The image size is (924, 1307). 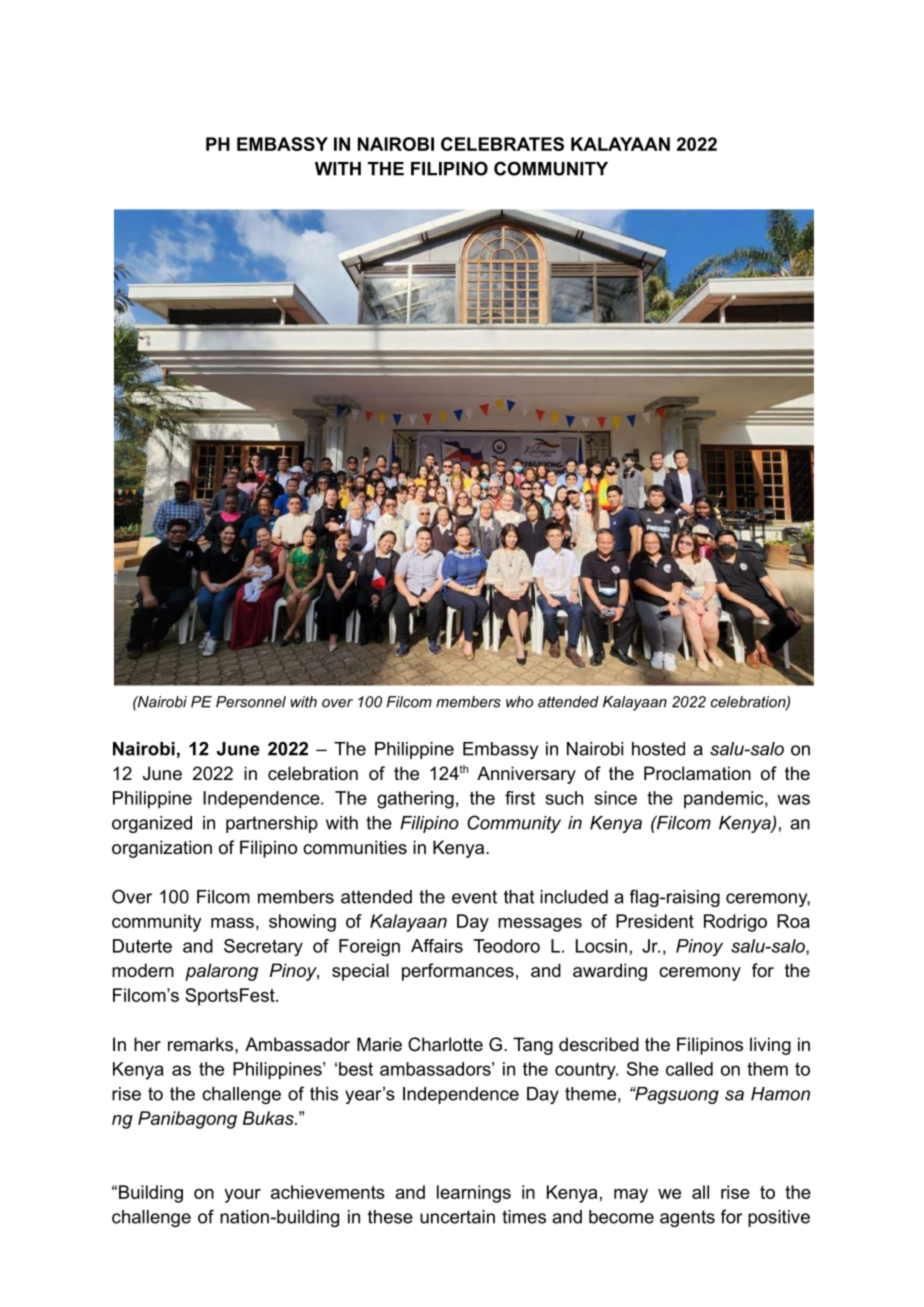 What do you see at coordinates (242, 1196) in the screenshot?
I see `your` at bounding box center [242, 1196].
